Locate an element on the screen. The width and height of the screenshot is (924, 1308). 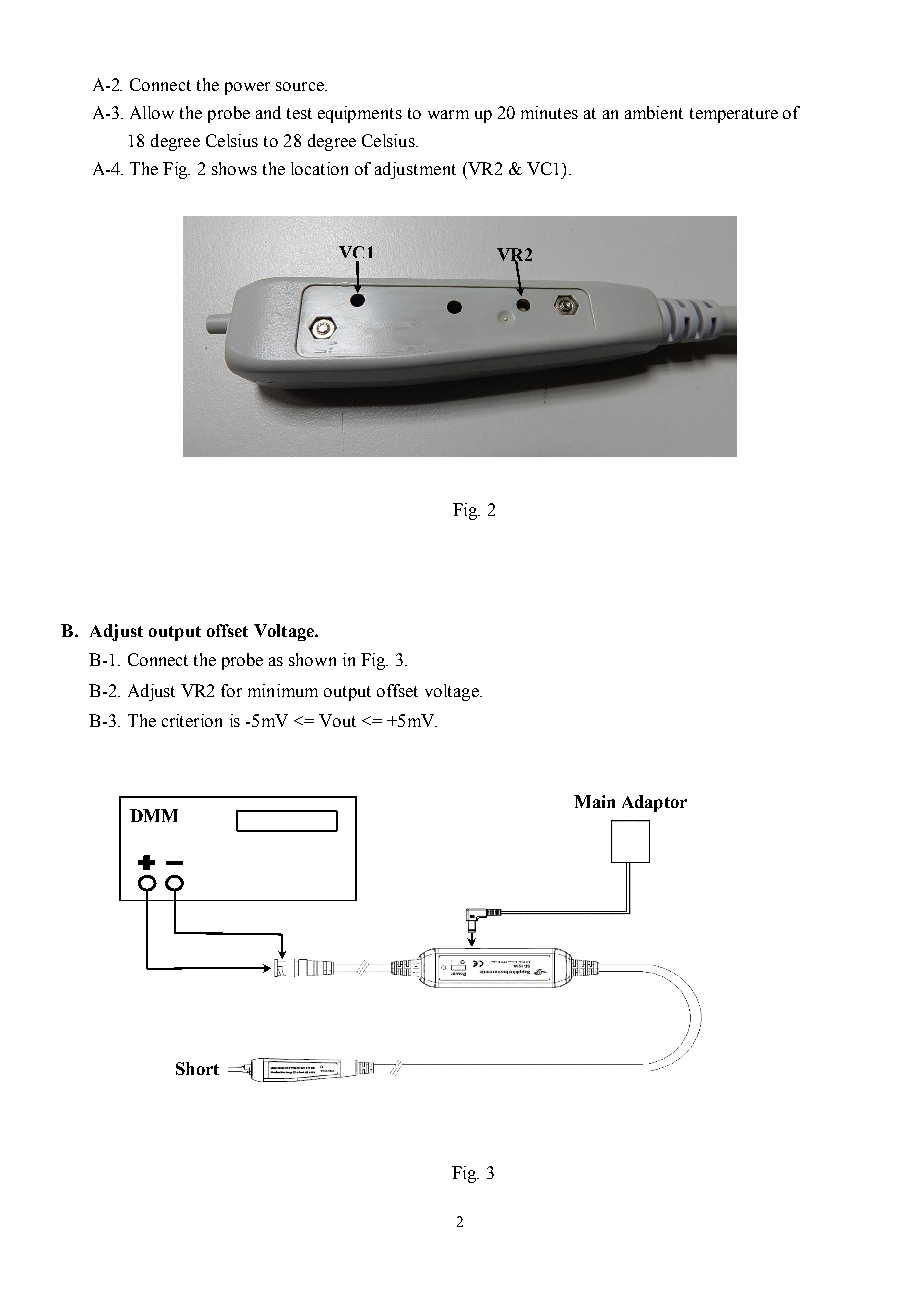
warm is located at coordinates (448, 114).
